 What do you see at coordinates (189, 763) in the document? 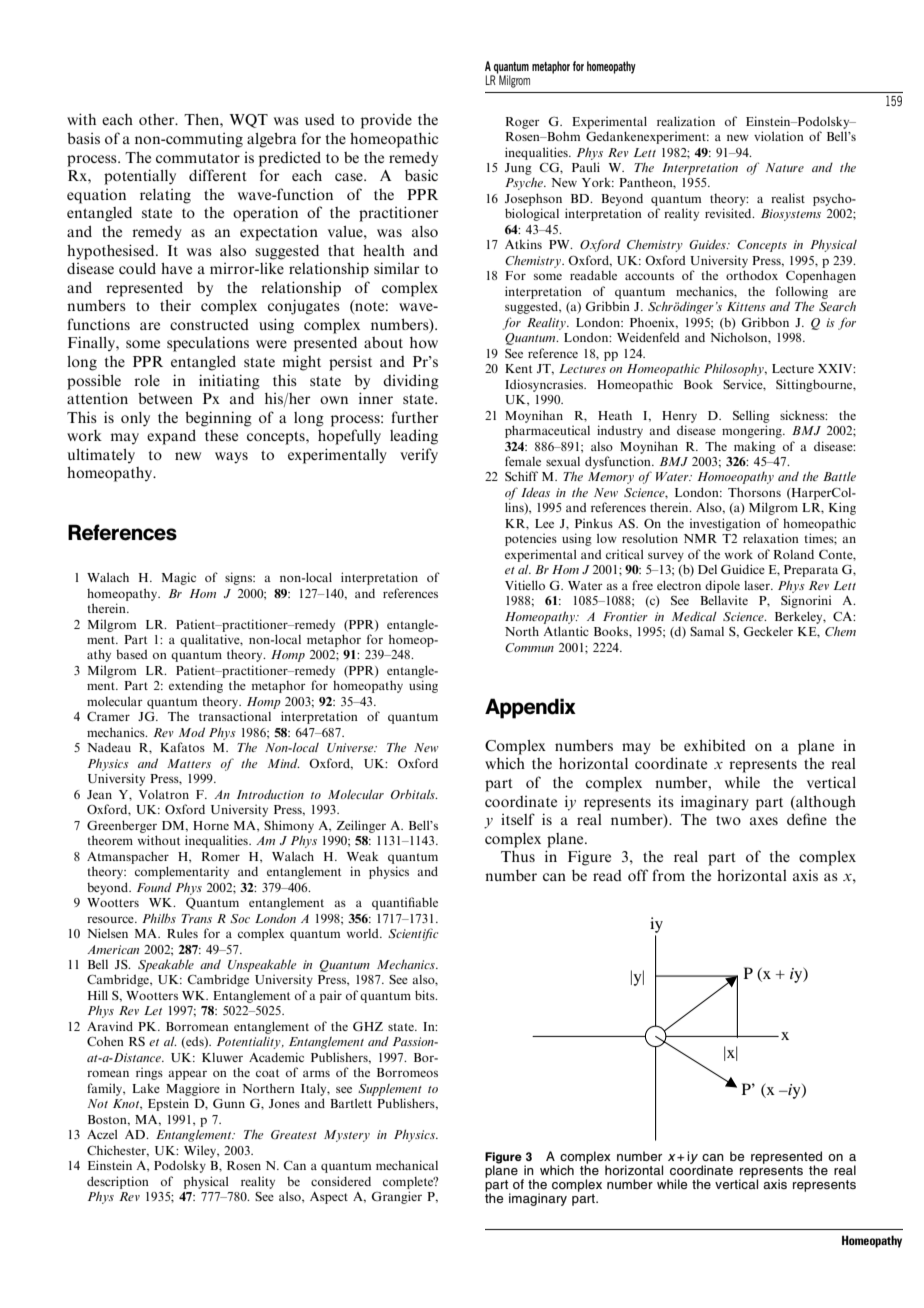
I see `Matters` at bounding box center [189, 763].
